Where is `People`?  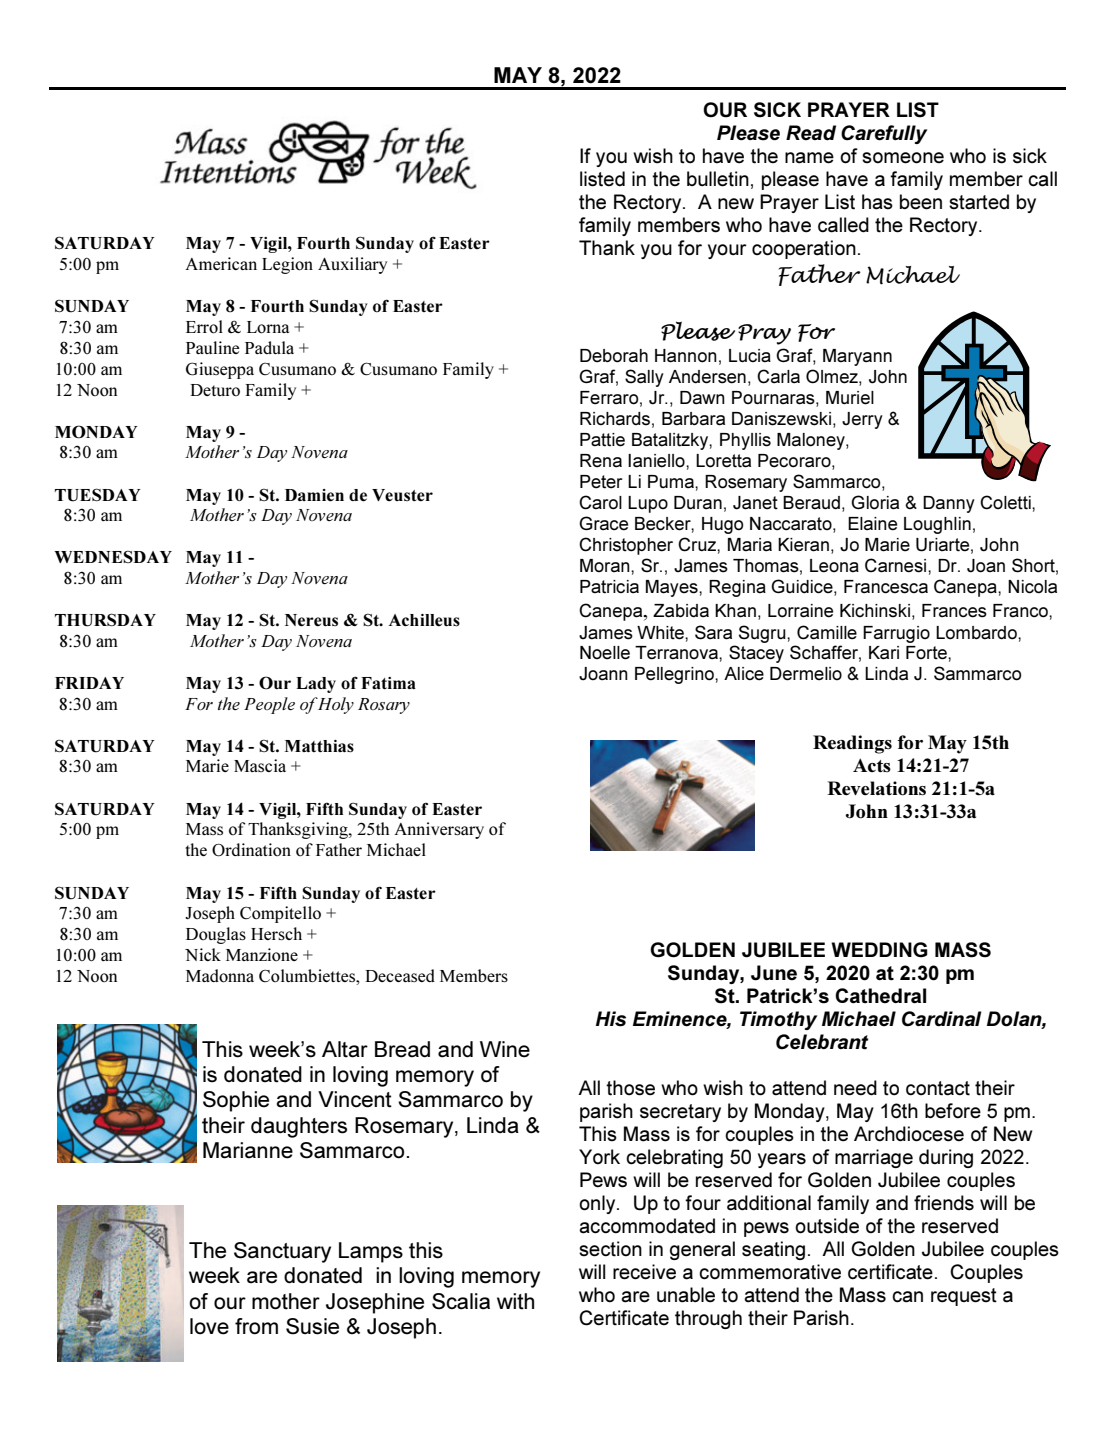
People is located at coordinates (269, 705).
